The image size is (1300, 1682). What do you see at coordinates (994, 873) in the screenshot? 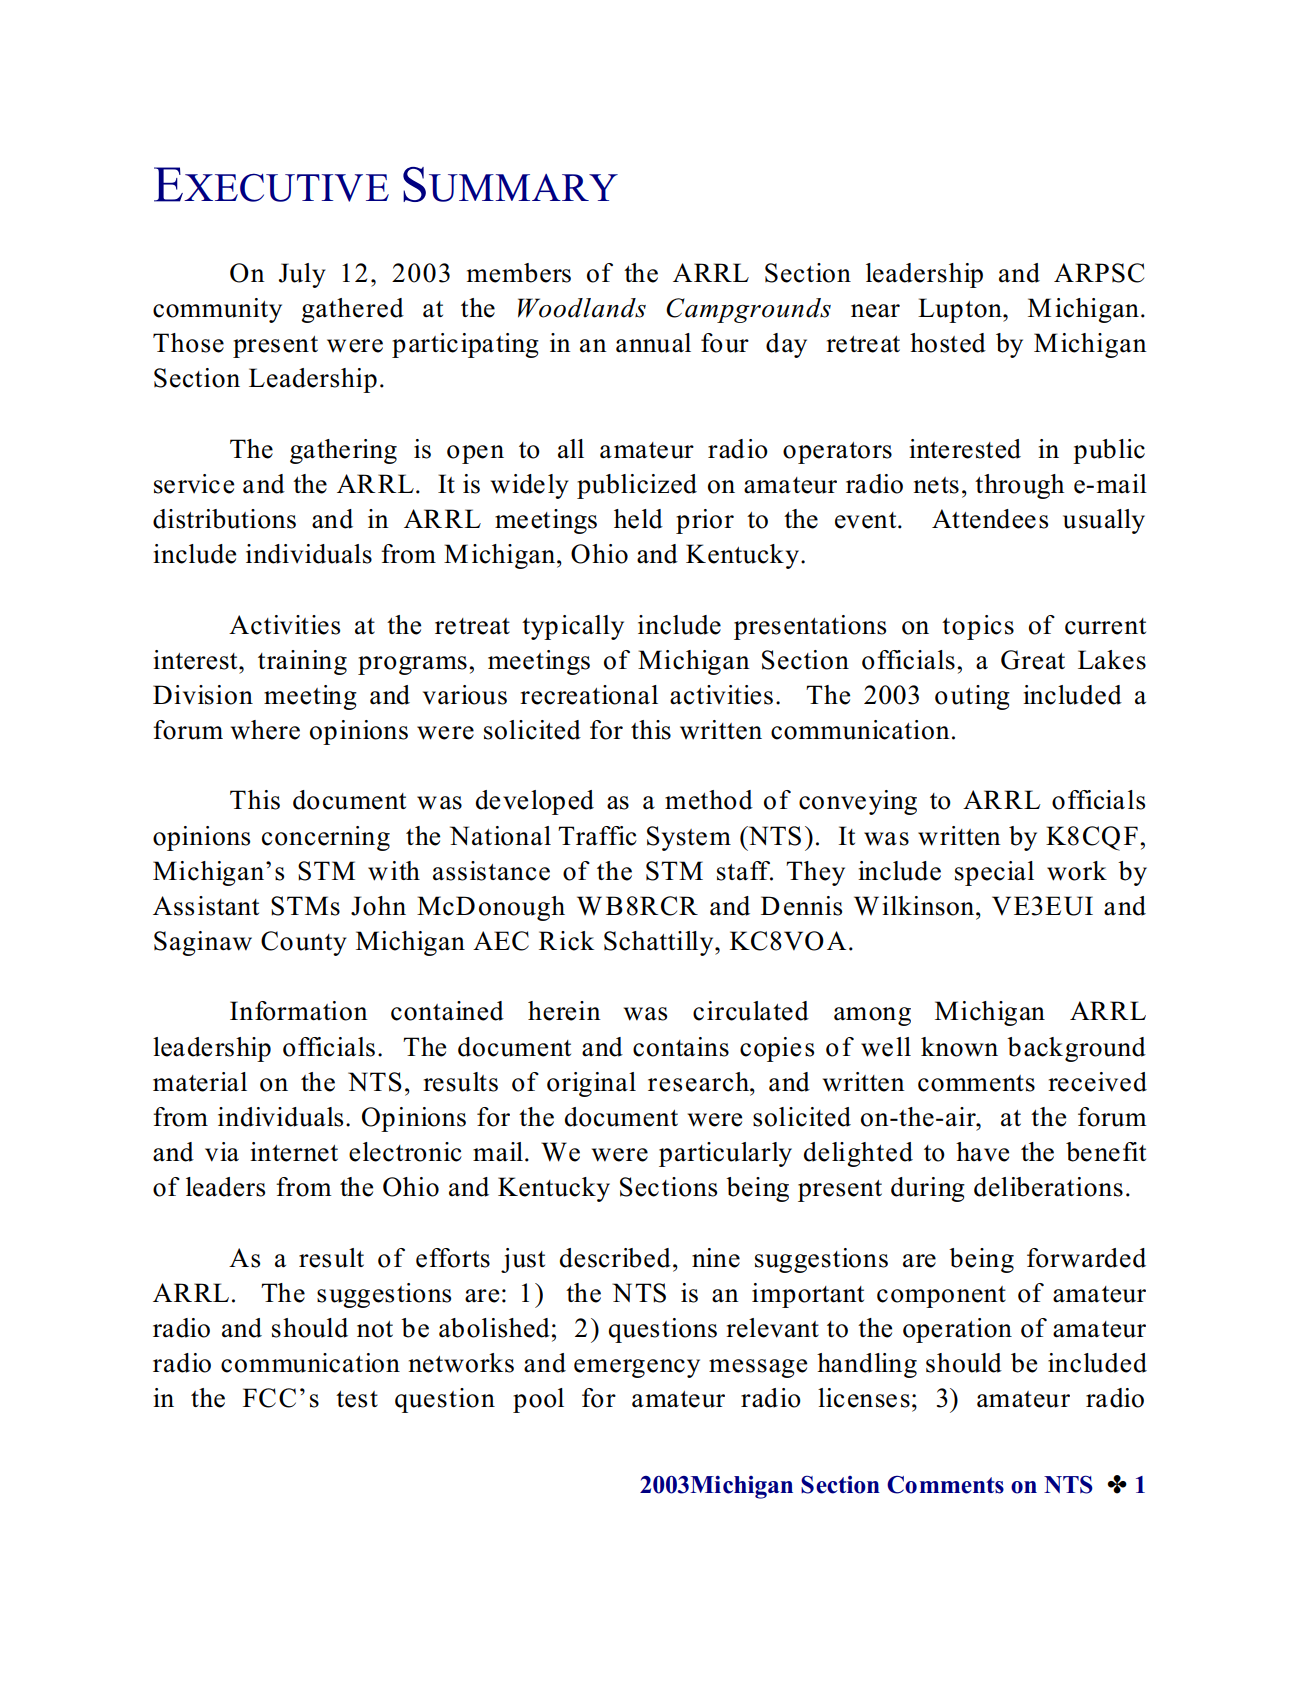
I see `special` at bounding box center [994, 873].
